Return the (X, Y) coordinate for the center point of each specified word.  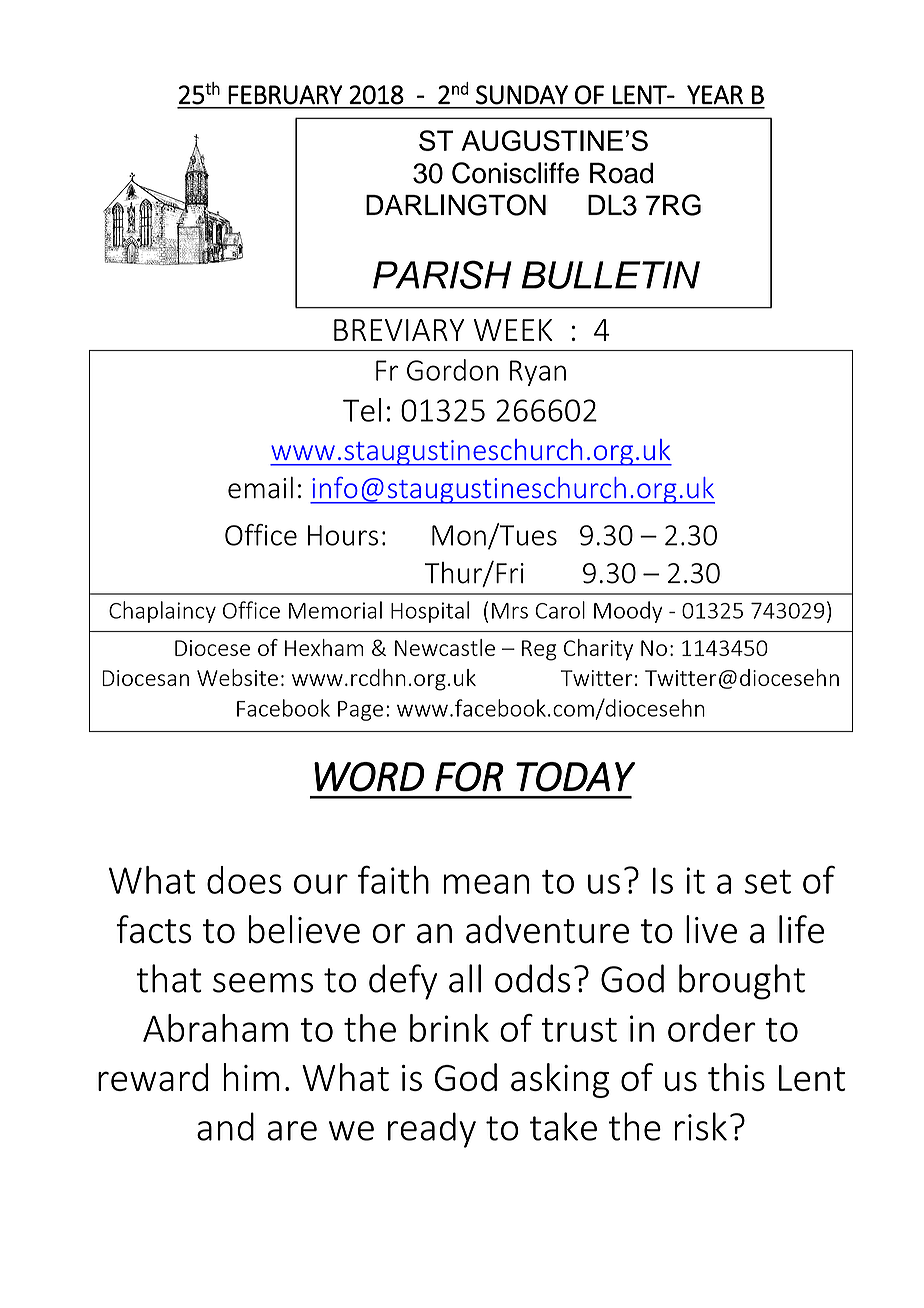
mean (486, 884)
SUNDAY (522, 95)
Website (237, 677)
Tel (362, 410)
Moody (628, 612)
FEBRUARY (285, 95)
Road (621, 173)
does (244, 880)
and (225, 1126)
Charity (598, 650)
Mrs (510, 611)
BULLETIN (611, 275)
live (711, 929)
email (260, 488)
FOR (469, 777)
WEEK (513, 330)
